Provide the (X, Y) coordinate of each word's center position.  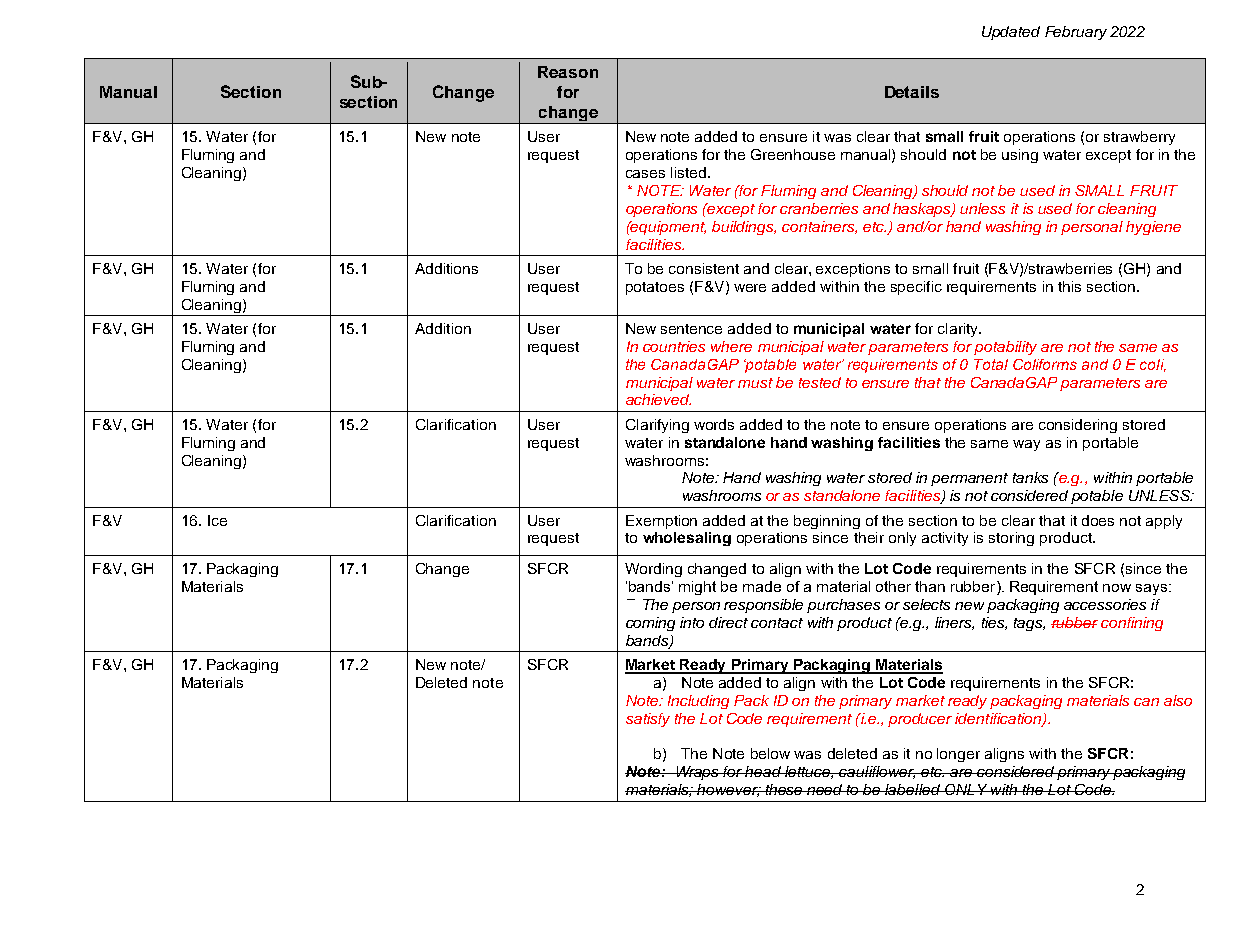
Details (912, 92)
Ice (217, 520)
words (714, 424)
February (1076, 33)
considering (1078, 426)
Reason (568, 72)
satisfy (648, 720)
